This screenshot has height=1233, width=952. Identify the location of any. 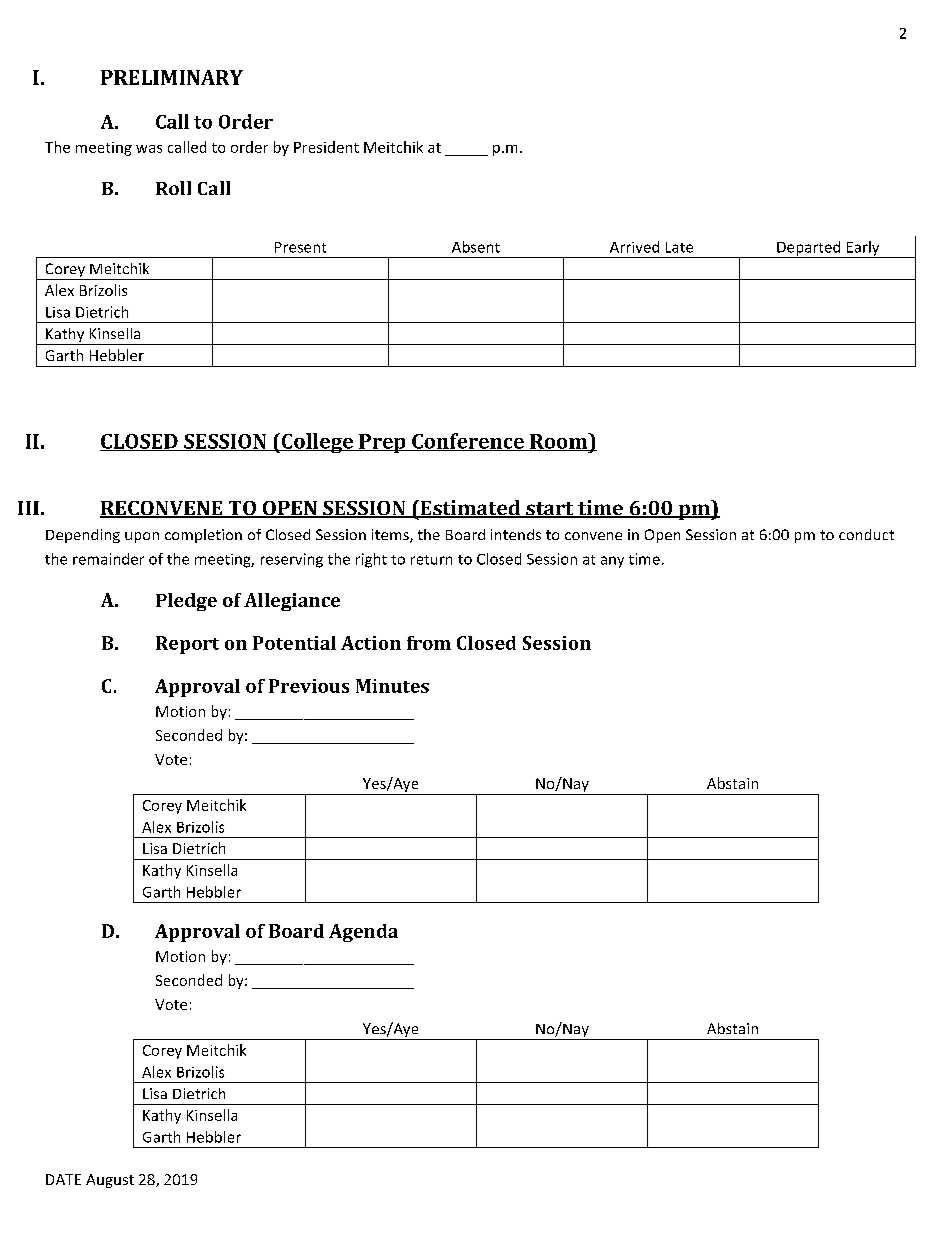
(612, 562).
